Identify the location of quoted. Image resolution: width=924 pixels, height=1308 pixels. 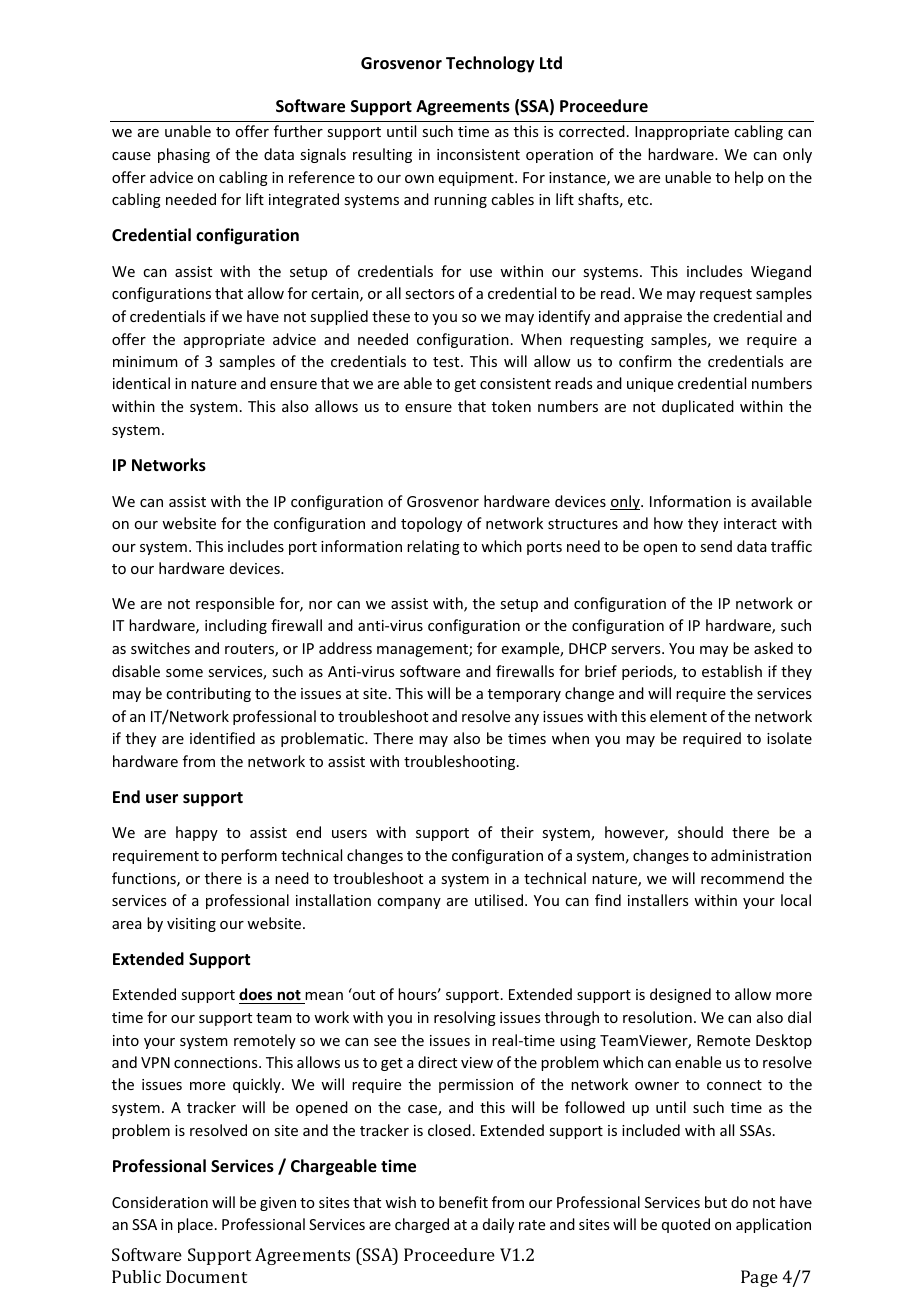
(686, 1225).
